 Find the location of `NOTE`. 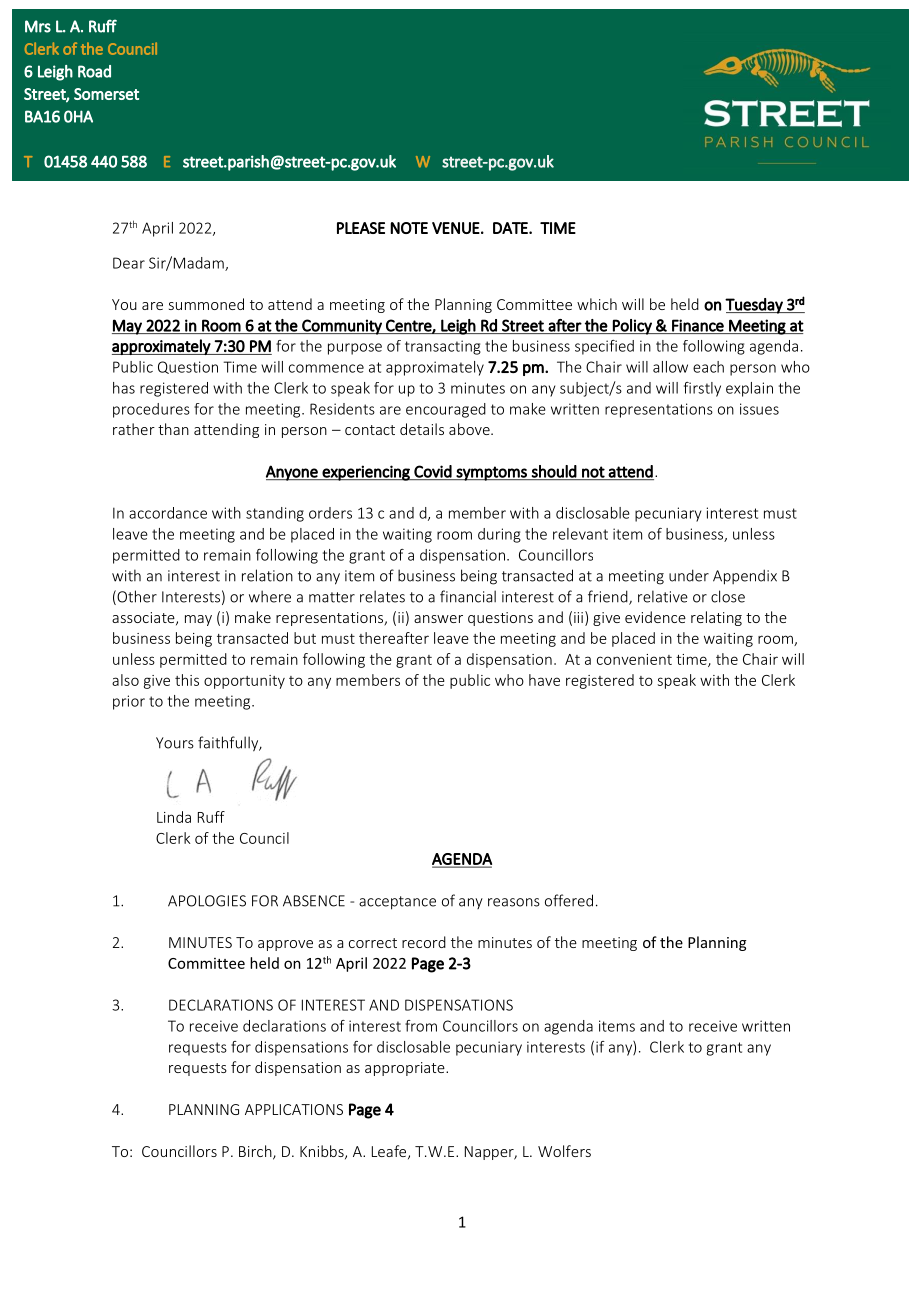

NOTE is located at coordinates (409, 228).
